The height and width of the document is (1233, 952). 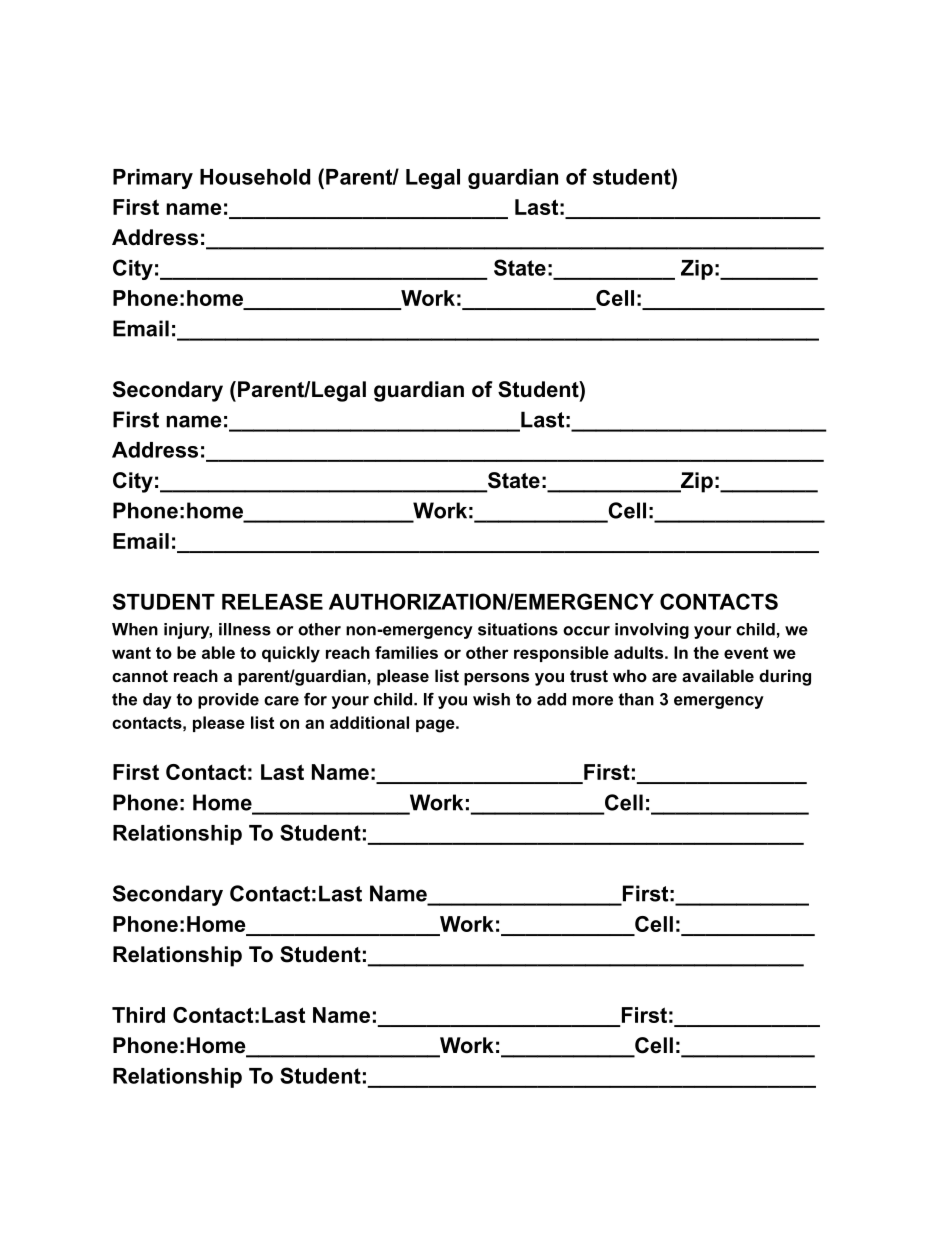 What do you see at coordinates (586, 631) in the document?
I see `occur` at bounding box center [586, 631].
